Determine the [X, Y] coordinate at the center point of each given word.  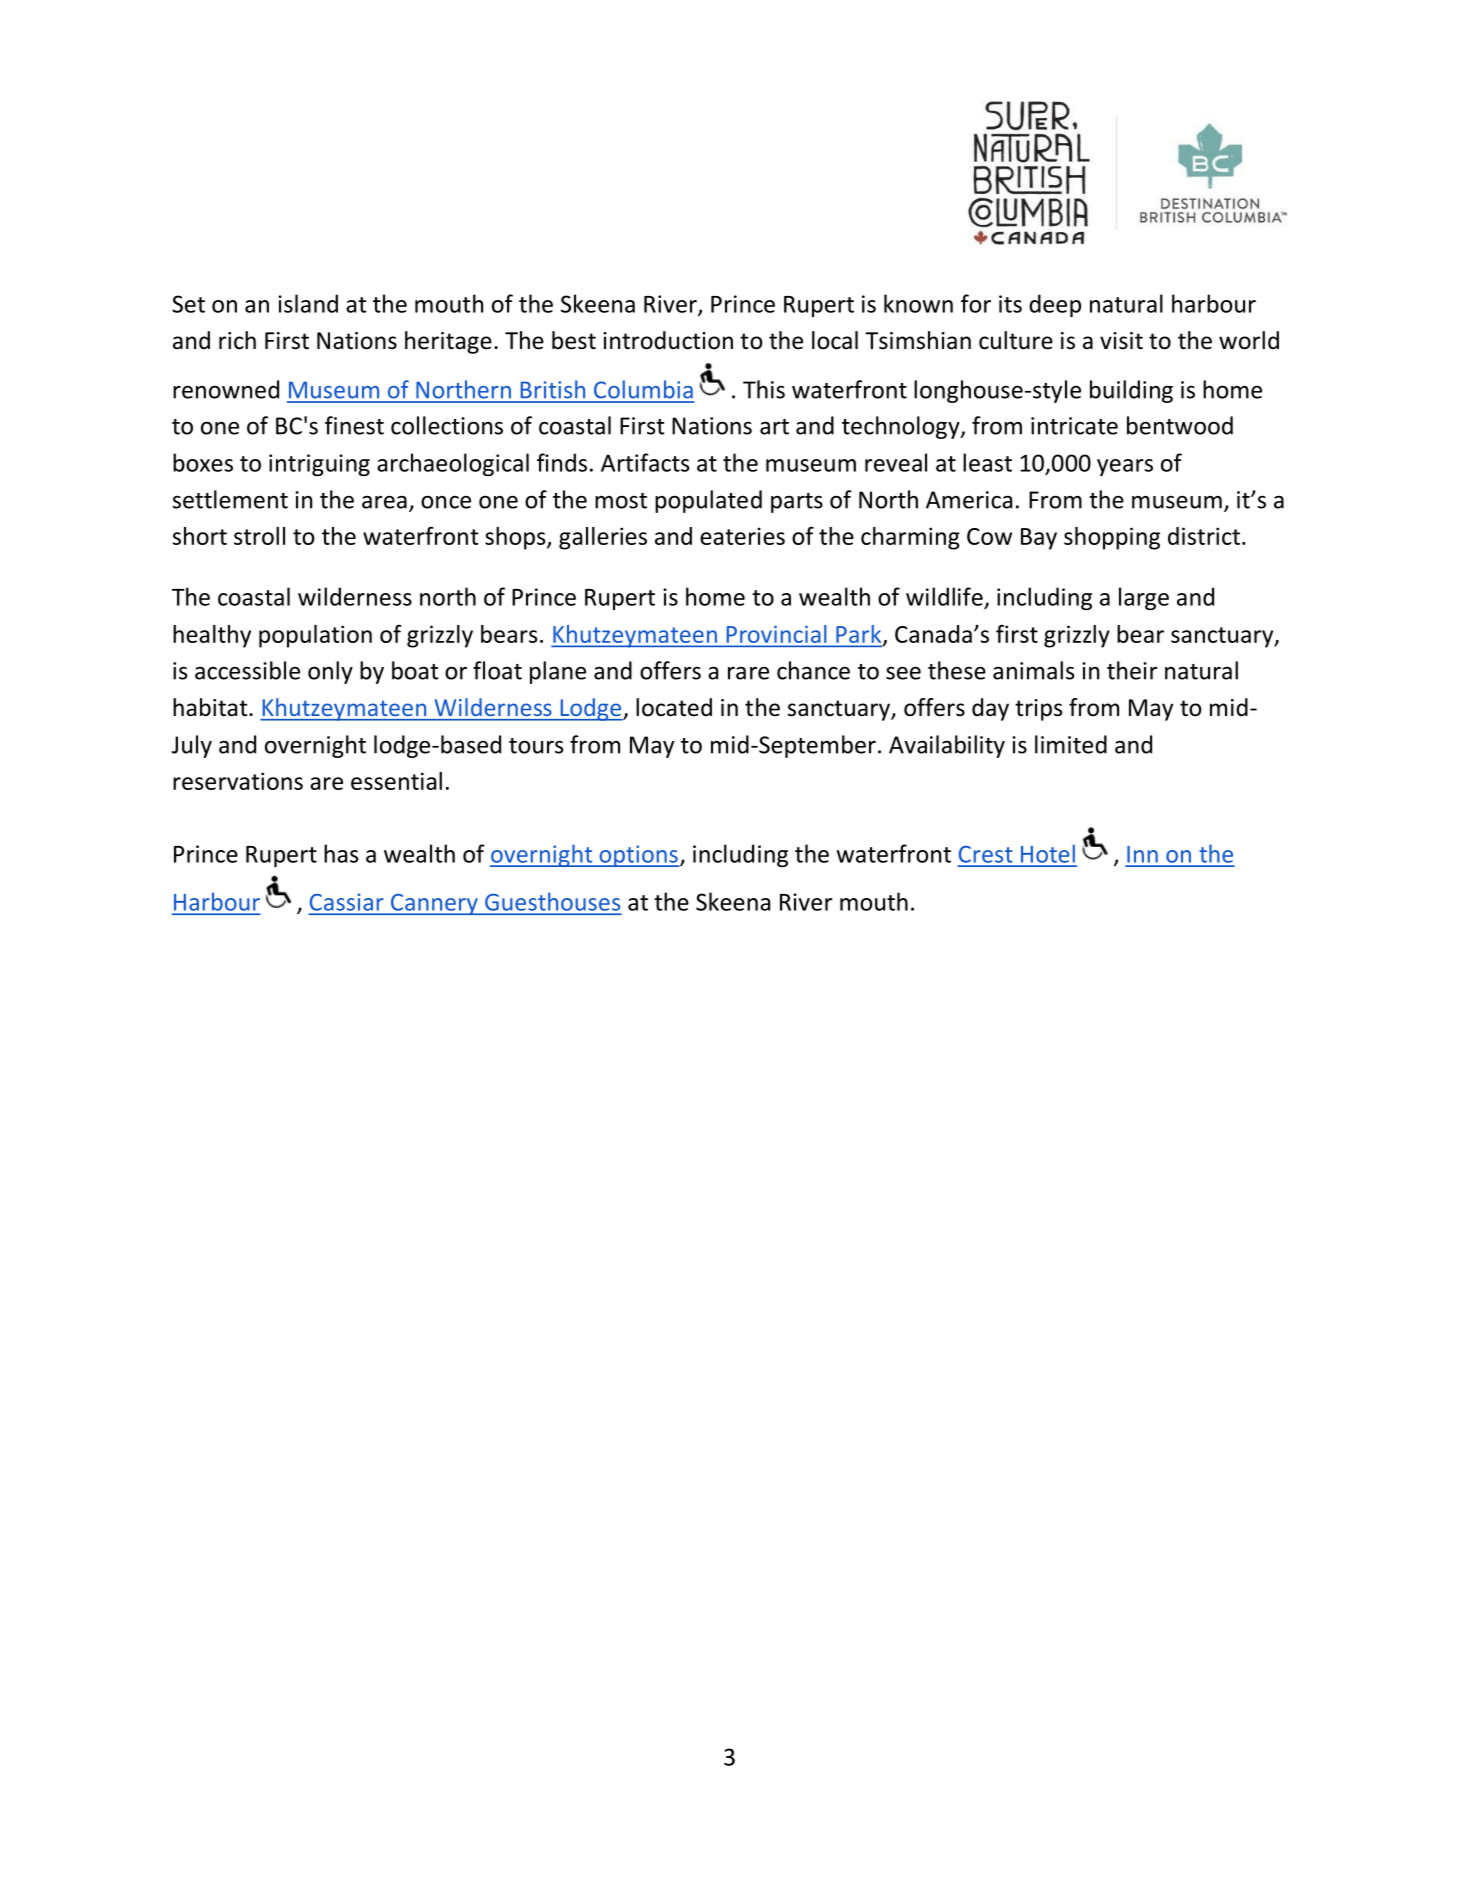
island [308, 303]
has [341, 853]
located [674, 707]
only [330, 672]
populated [708, 501]
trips [1038, 710]
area [384, 502]
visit [1121, 341]
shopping [1112, 538]
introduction [668, 340]
